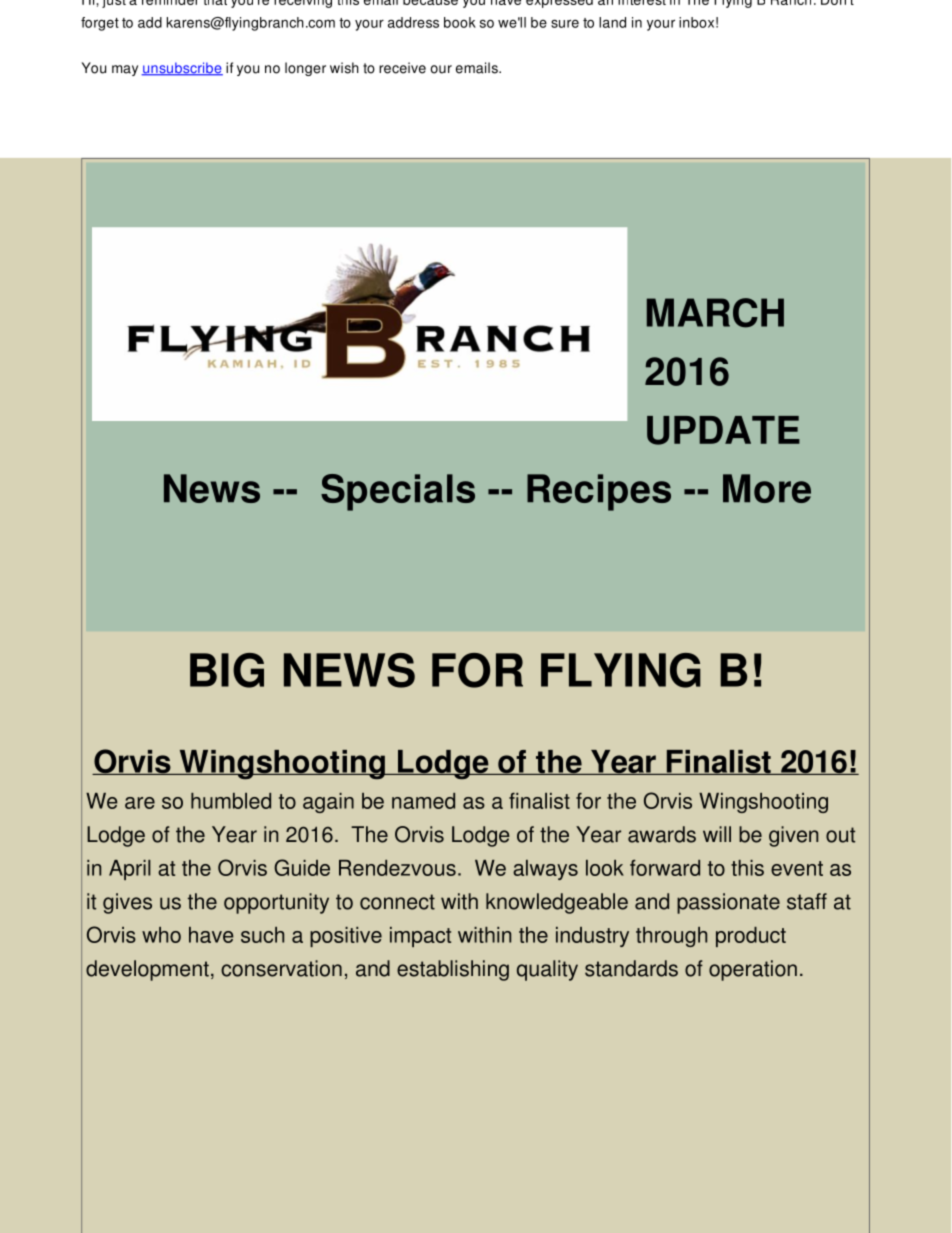 Image resolution: width=952 pixels, height=1233 pixels. What do you see at coordinates (767, 488) in the page?
I see `More` at bounding box center [767, 488].
